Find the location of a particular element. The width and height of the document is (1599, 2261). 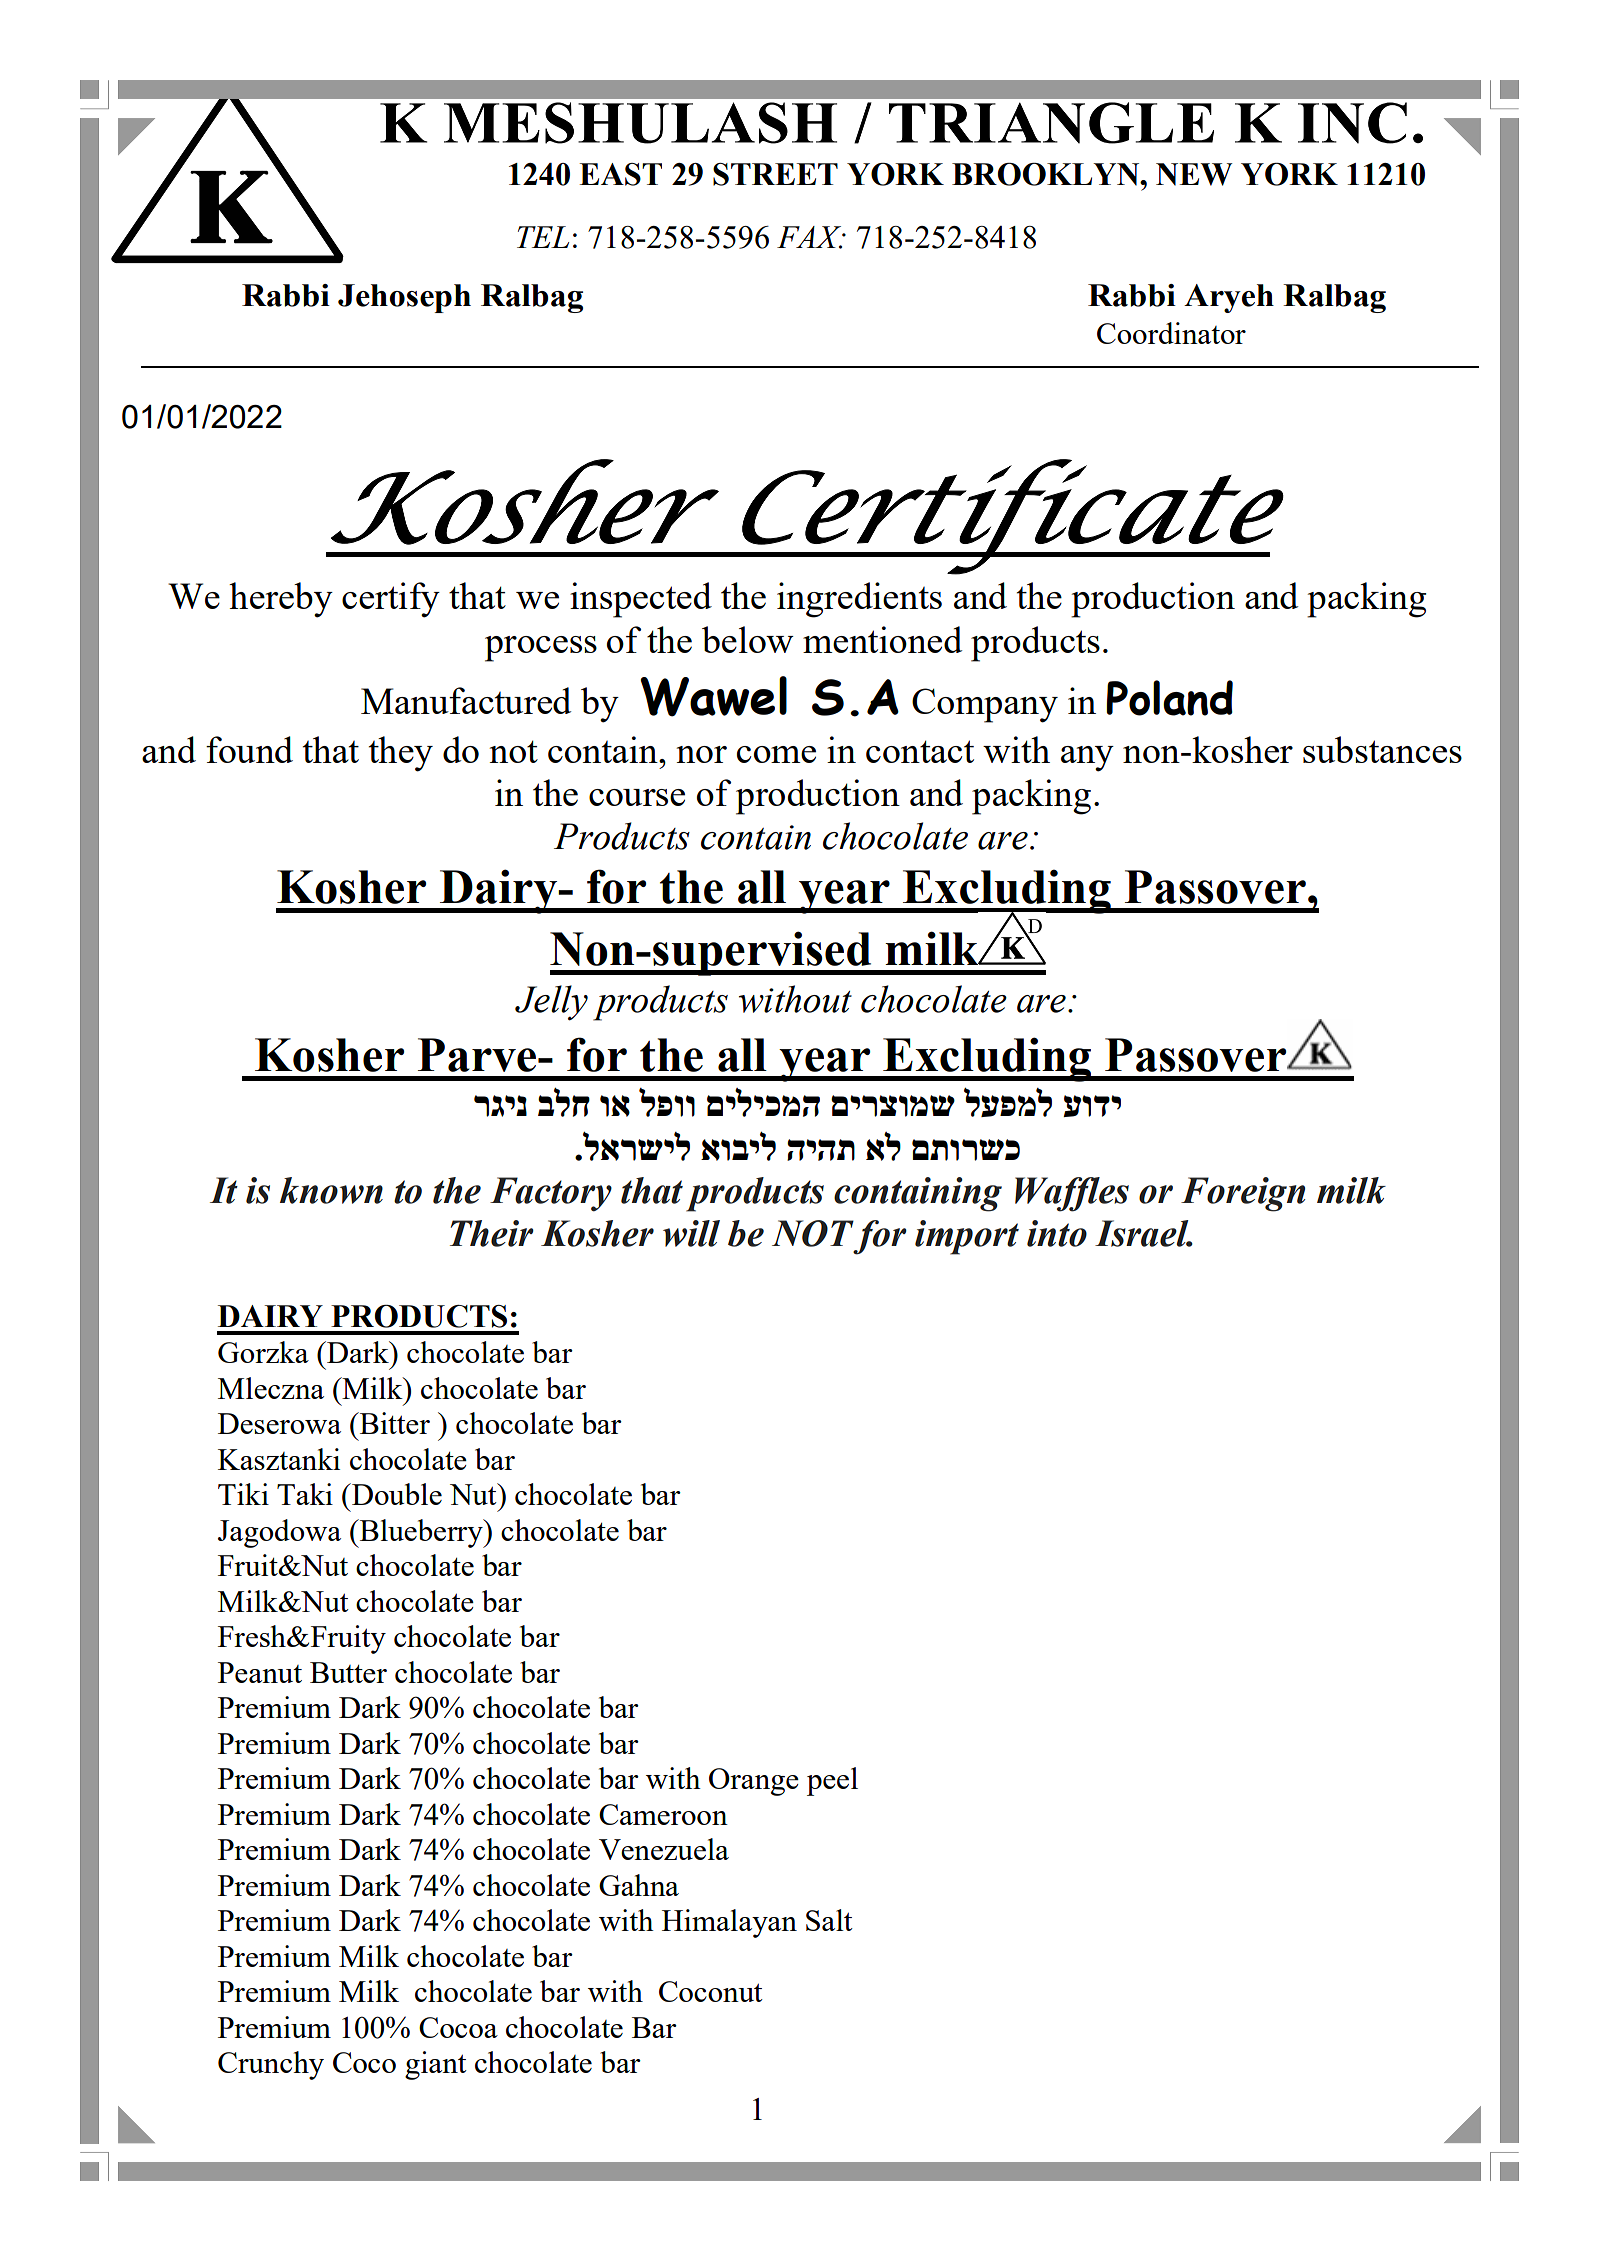

Bitter is located at coordinates (394, 1423).
